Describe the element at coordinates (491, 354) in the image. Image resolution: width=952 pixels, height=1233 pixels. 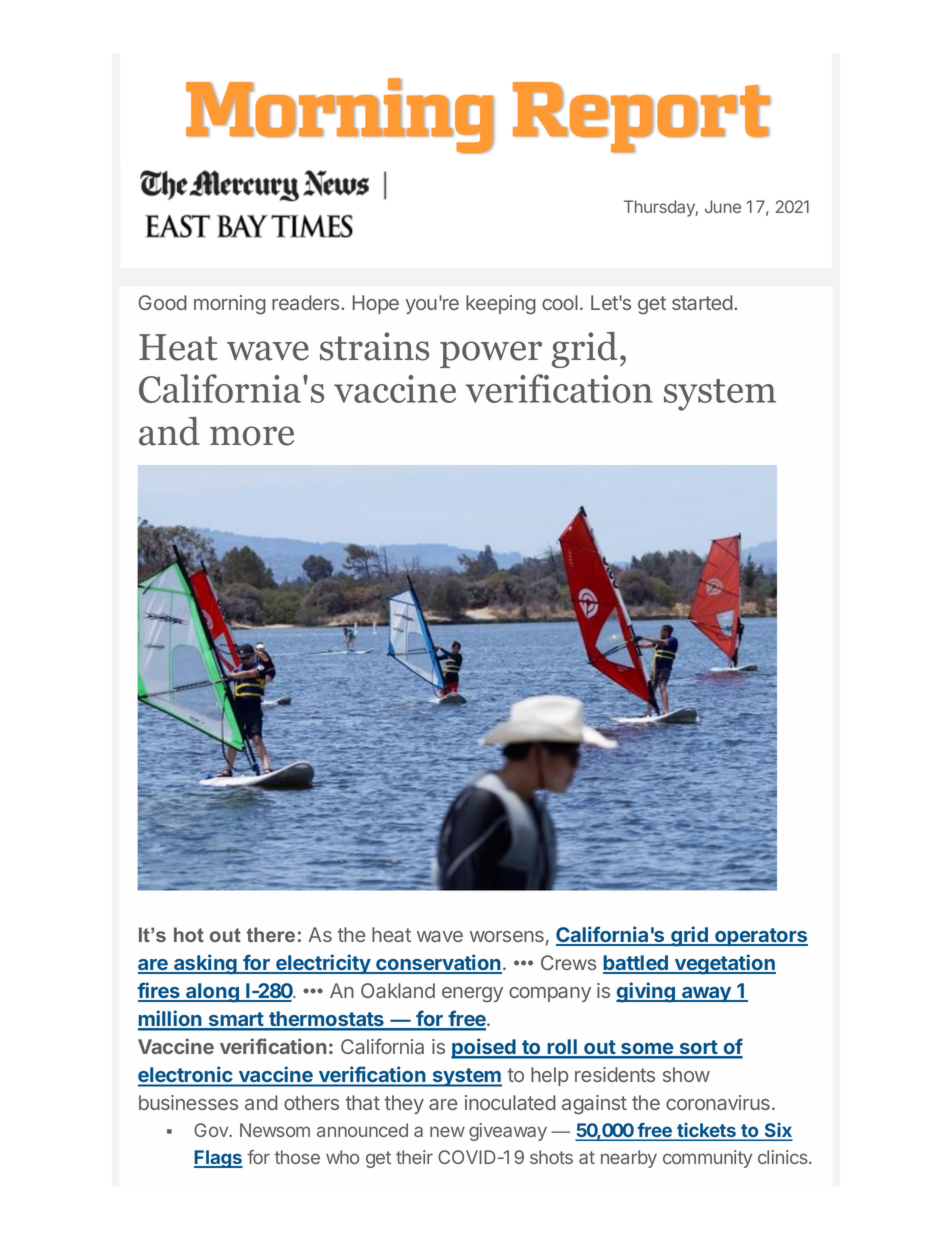
I see `power` at that location.
